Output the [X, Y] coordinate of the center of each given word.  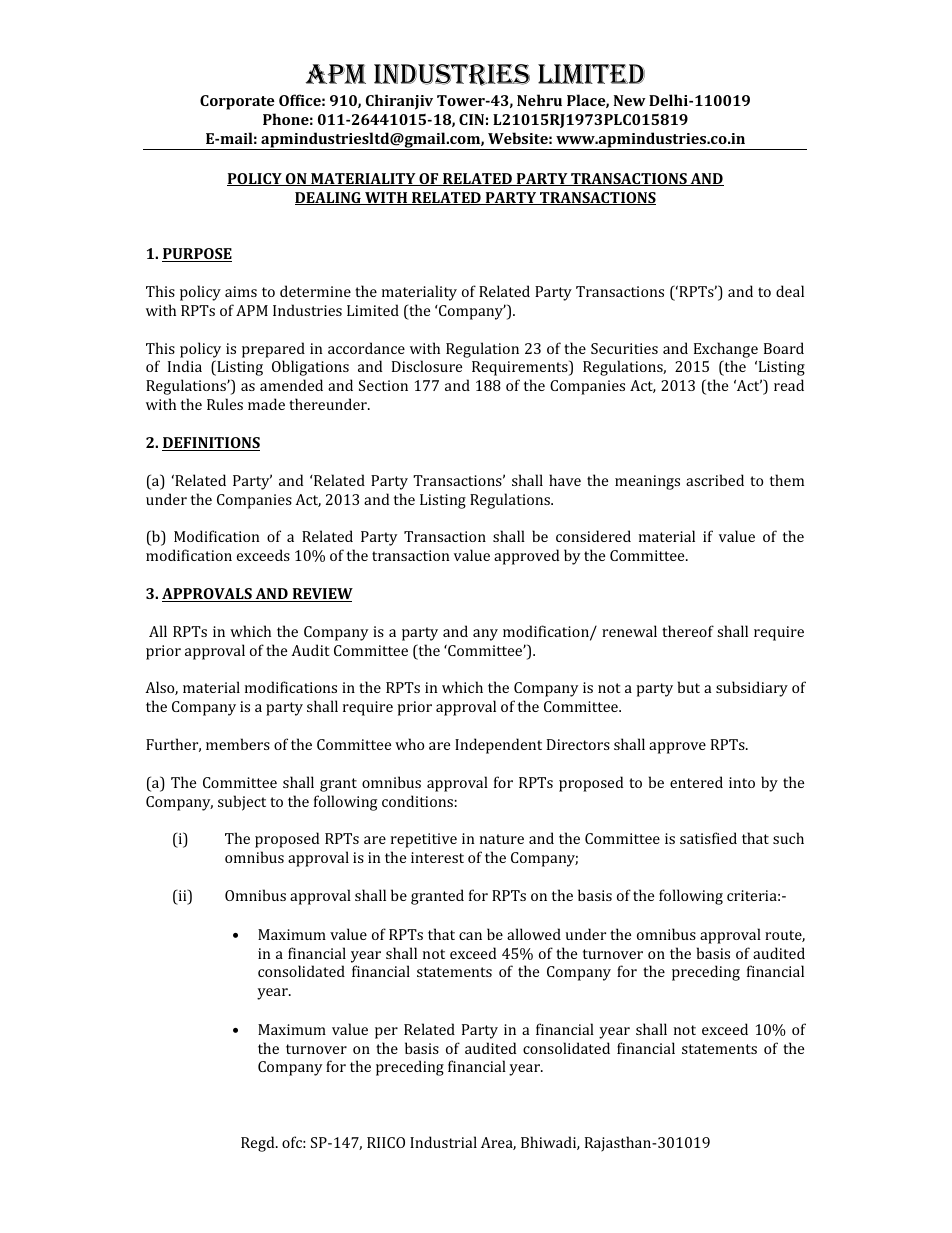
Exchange [726, 350]
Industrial [443, 1142]
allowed [534, 934]
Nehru [539, 100]
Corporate [237, 102]
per [386, 1033]
